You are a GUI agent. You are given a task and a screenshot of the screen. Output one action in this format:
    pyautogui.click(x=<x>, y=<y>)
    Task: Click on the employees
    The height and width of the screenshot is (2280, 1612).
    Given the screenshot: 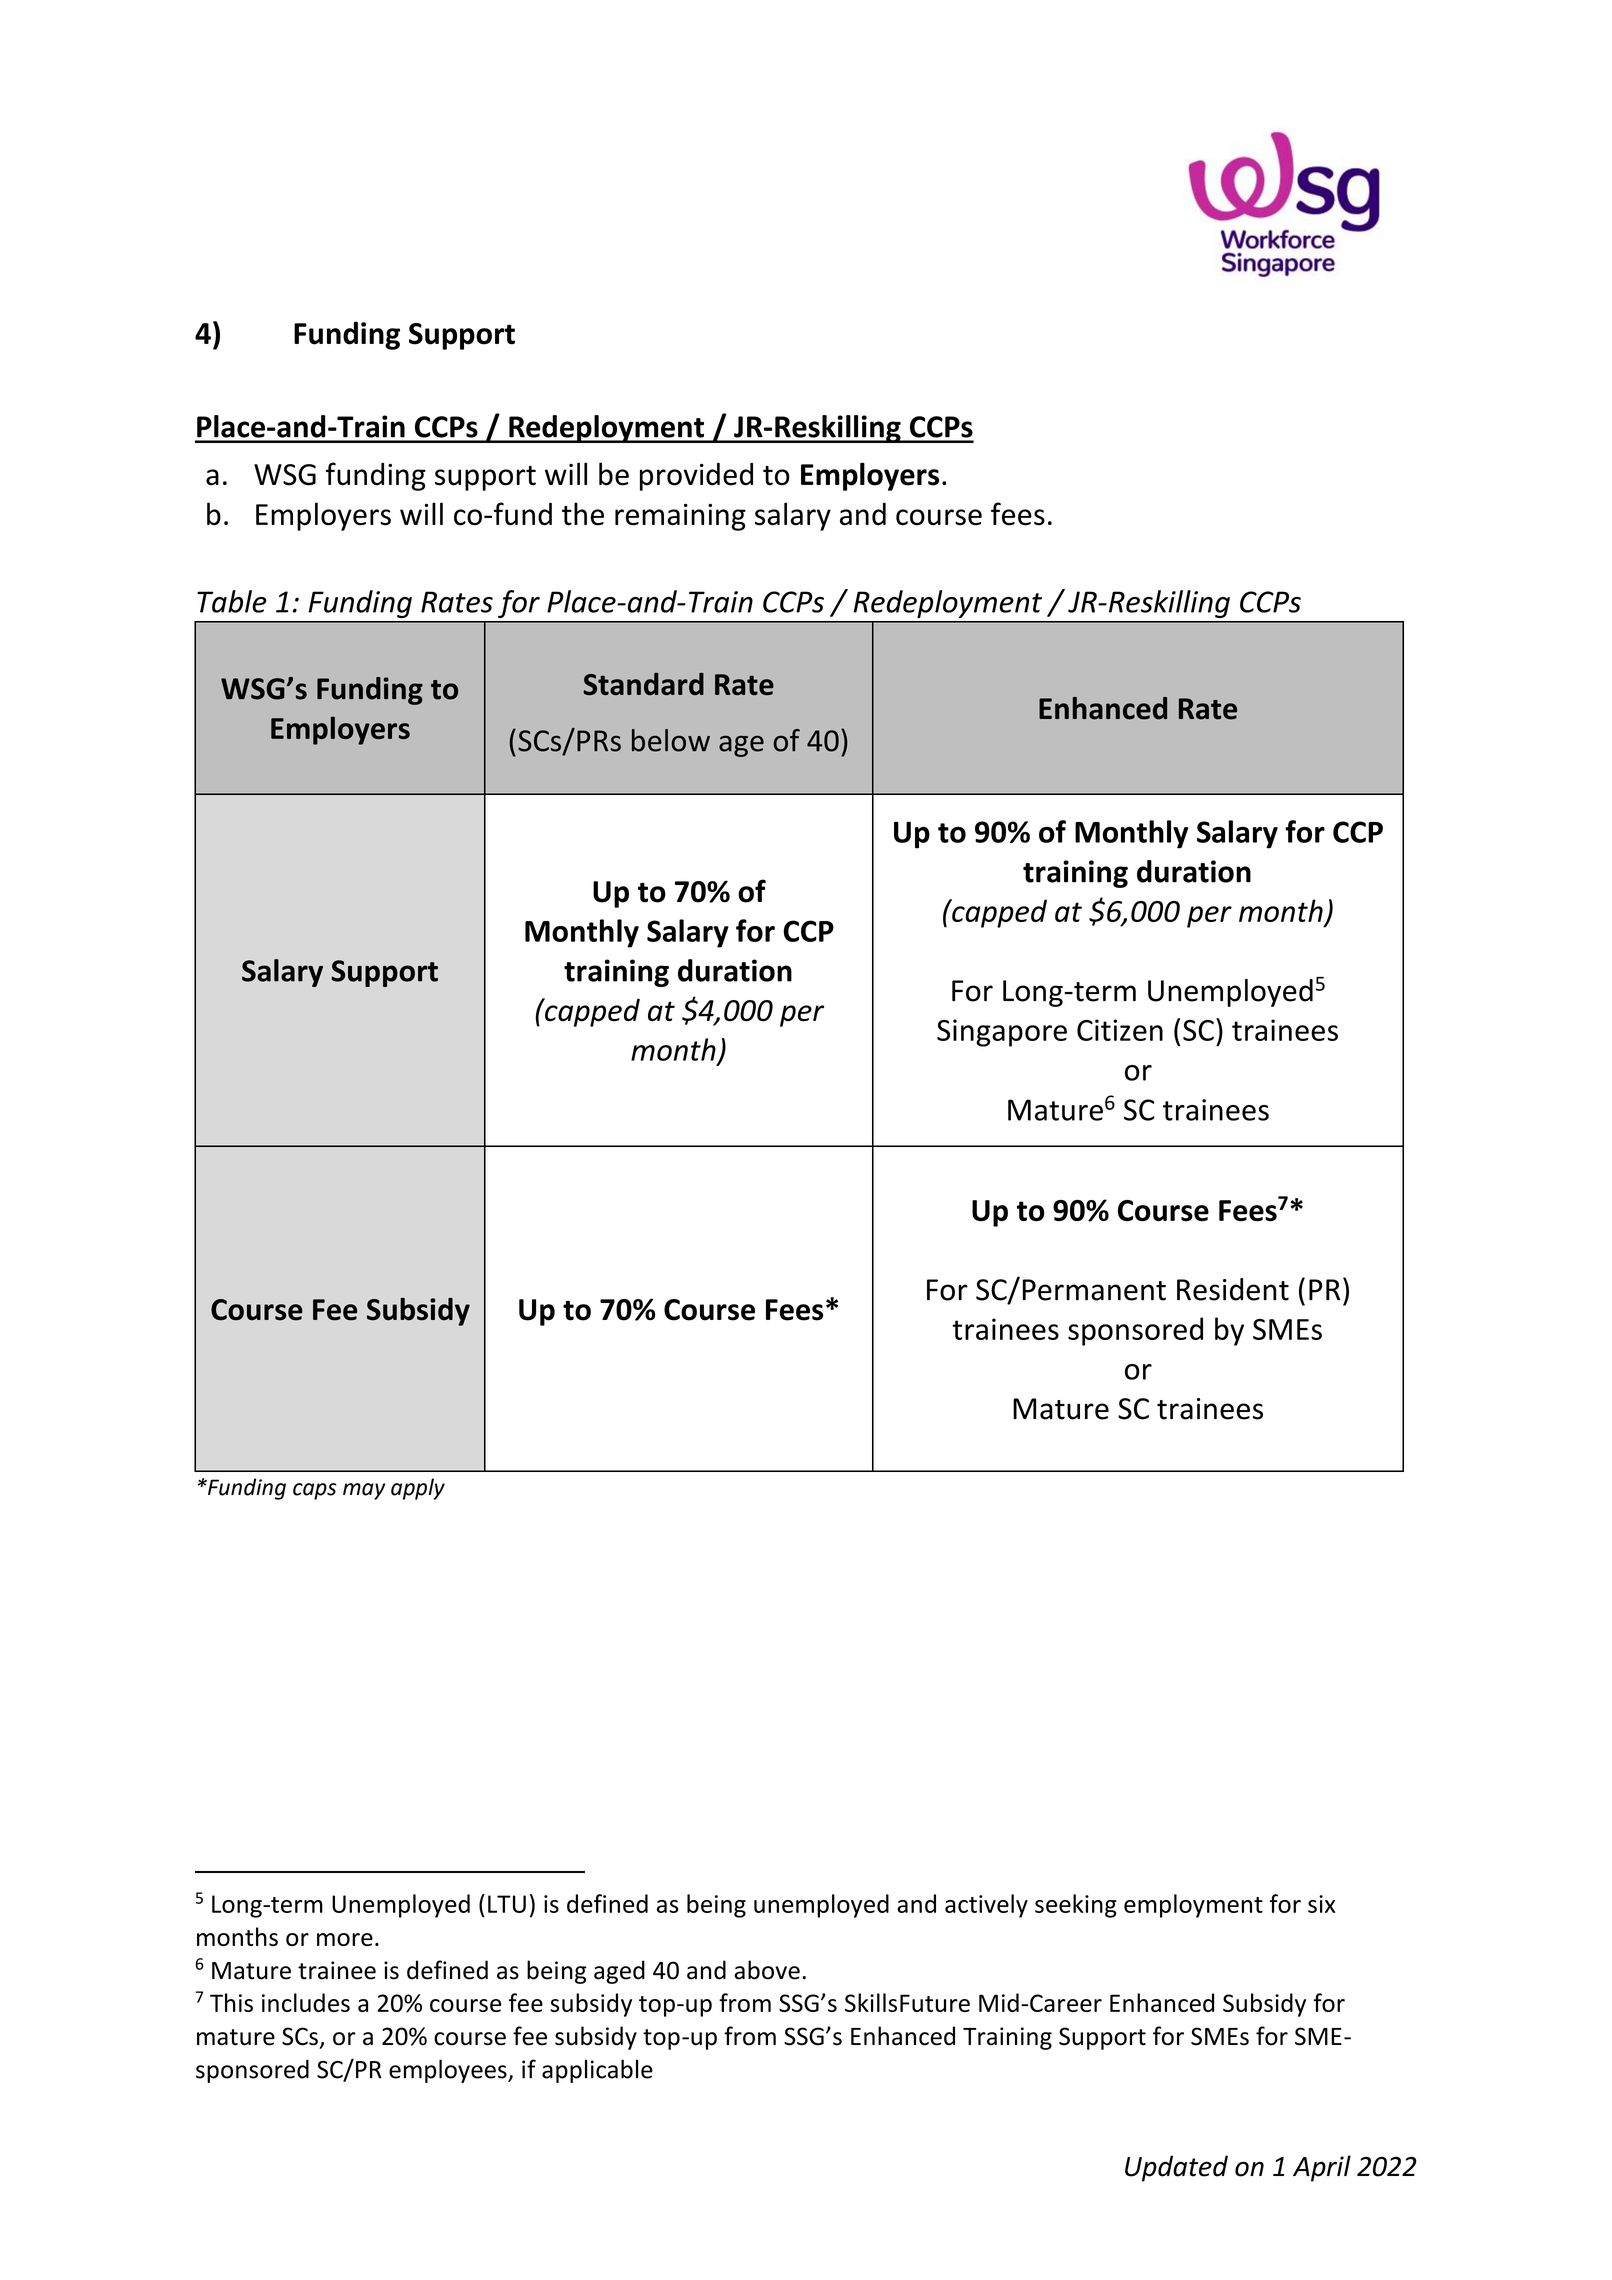 What is the action you would take?
    pyautogui.click(x=449, y=2071)
